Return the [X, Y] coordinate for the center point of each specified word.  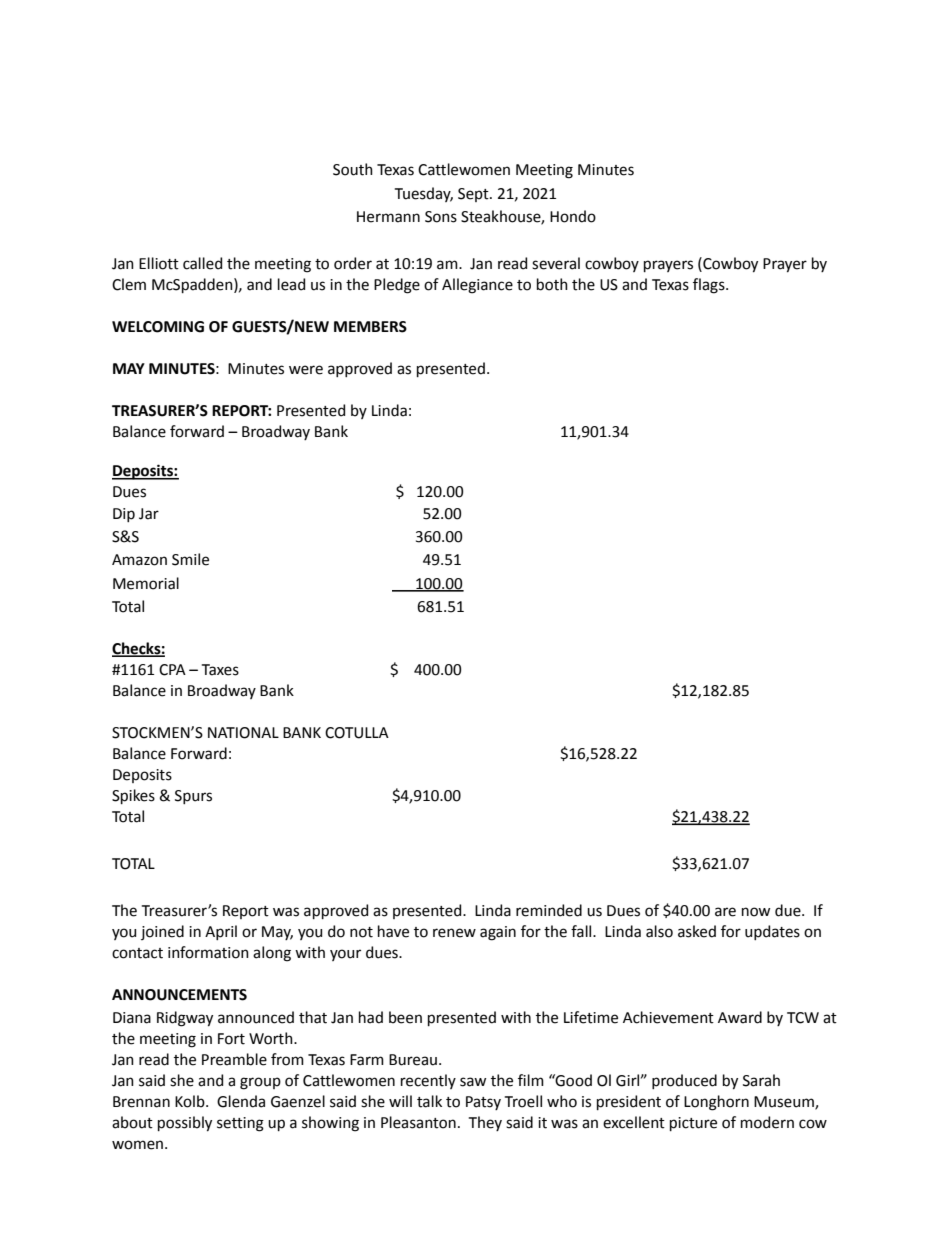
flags [710, 286]
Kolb [191, 1101]
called [202, 263]
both [552, 284]
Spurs [193, 797]
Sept [474, 195]
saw [473, 1082]
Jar [149, 514]
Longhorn [716, 1103]
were [306, 370]
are [725, 912]
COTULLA [357, 733]
